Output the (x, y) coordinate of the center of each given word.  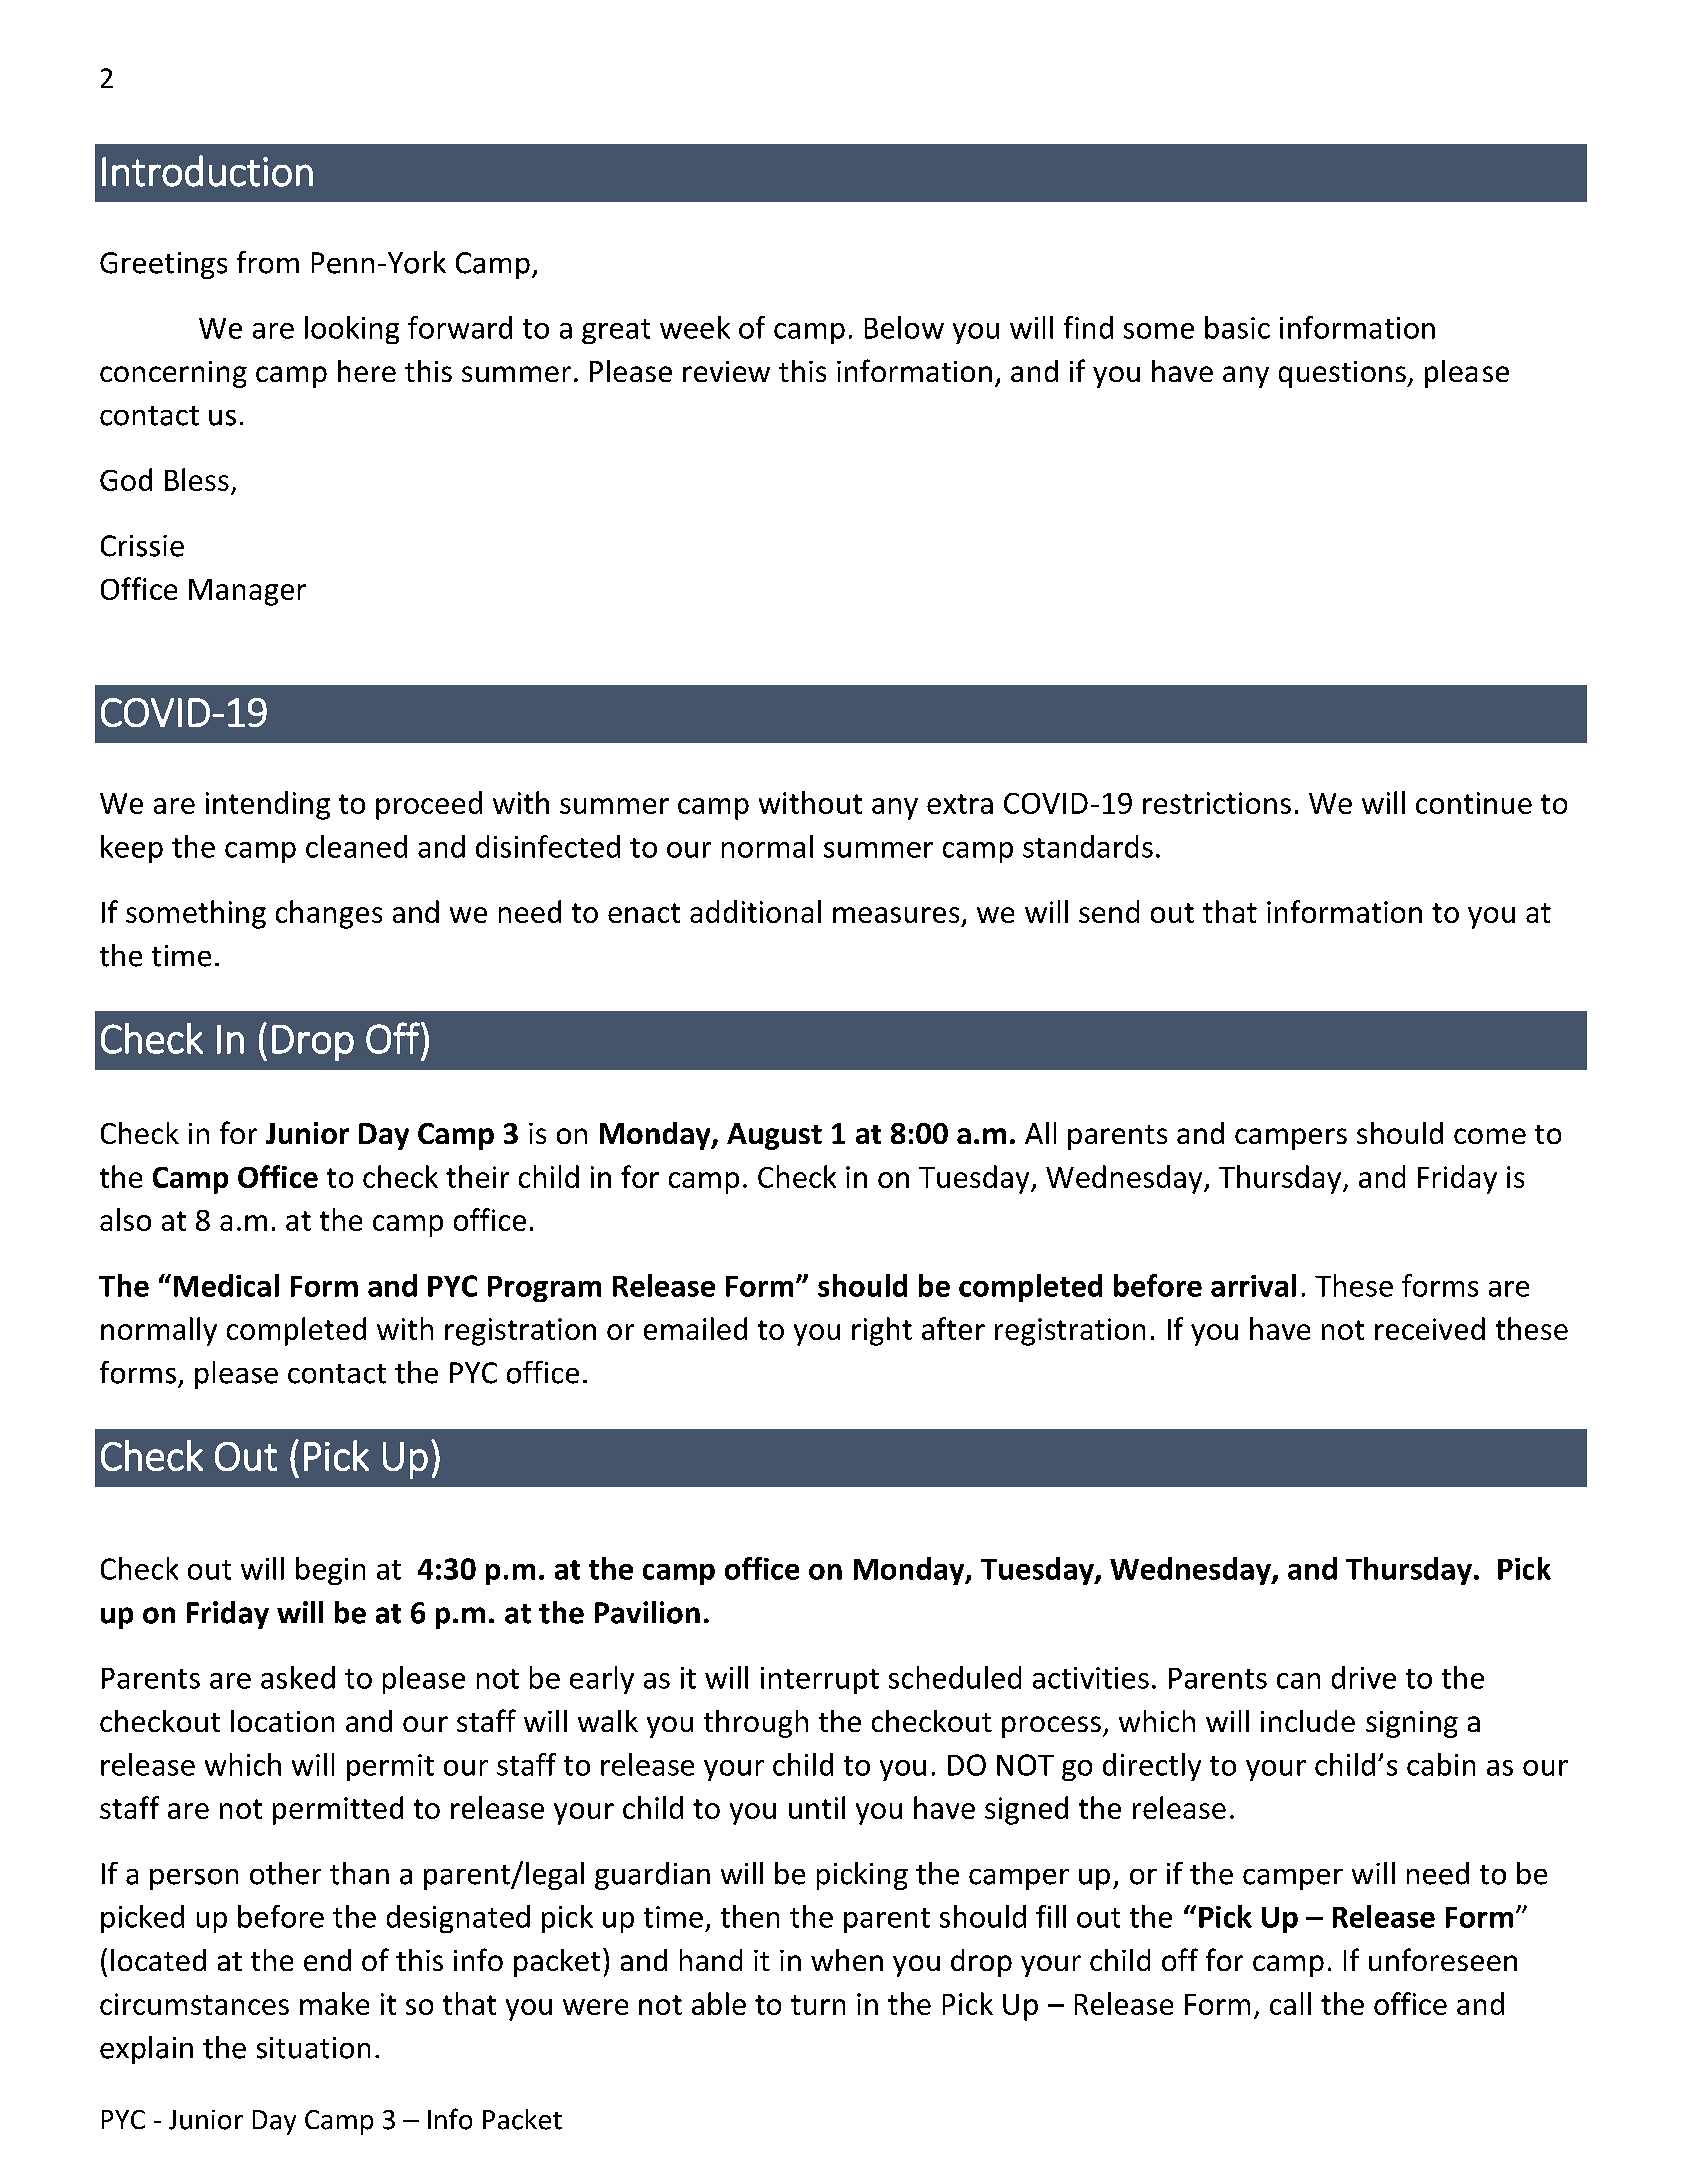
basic (1237, 327)
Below (904, 327)
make (334, 2003)
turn (818, 2005)
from (268, 262)
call (1290, 2003)
